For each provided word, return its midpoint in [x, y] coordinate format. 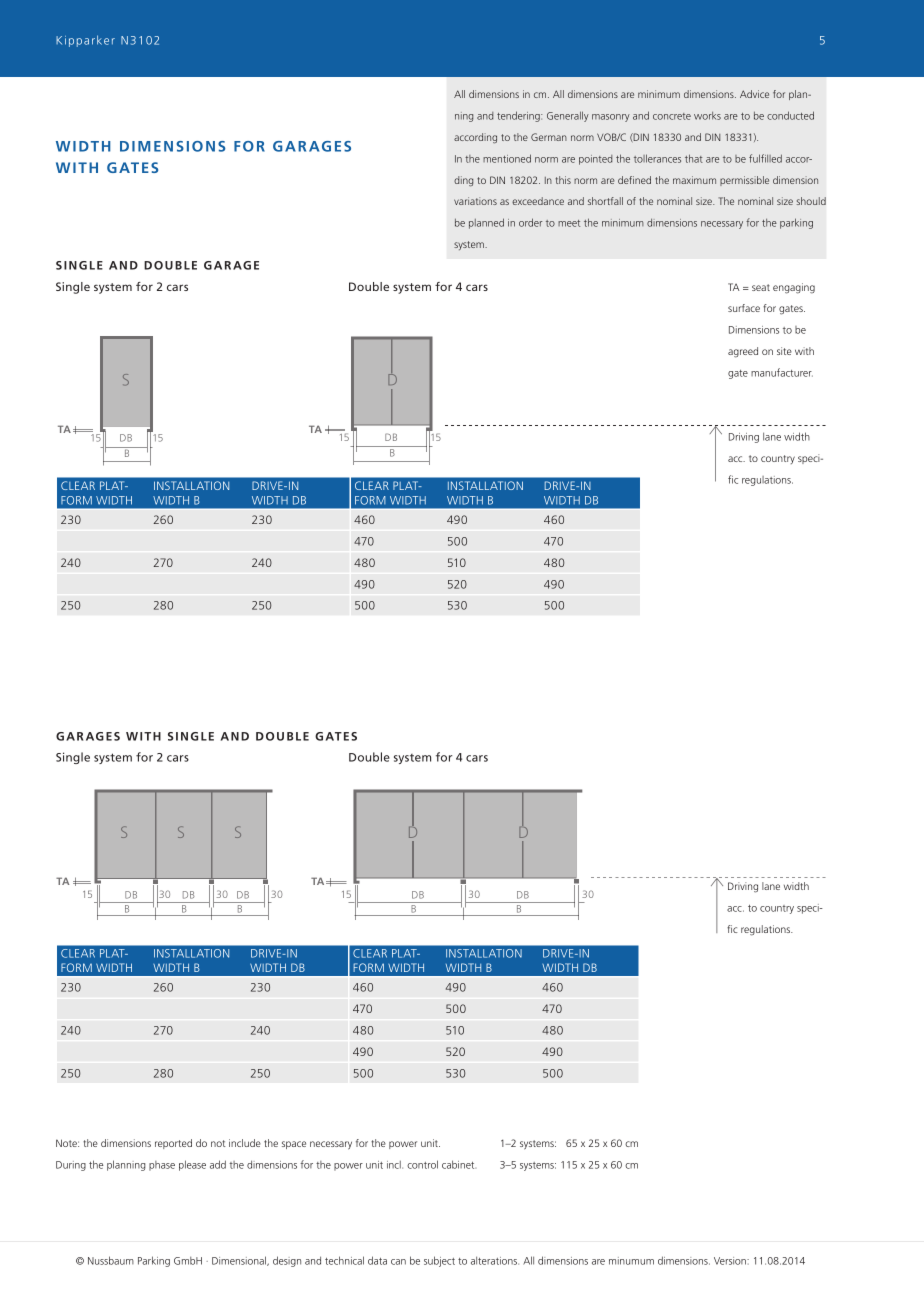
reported [173, 1144]
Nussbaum [111, 1260]
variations [475, 201]
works [707, 116]
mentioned [507, 158]
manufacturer [782, 372]
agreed [743, 352]
